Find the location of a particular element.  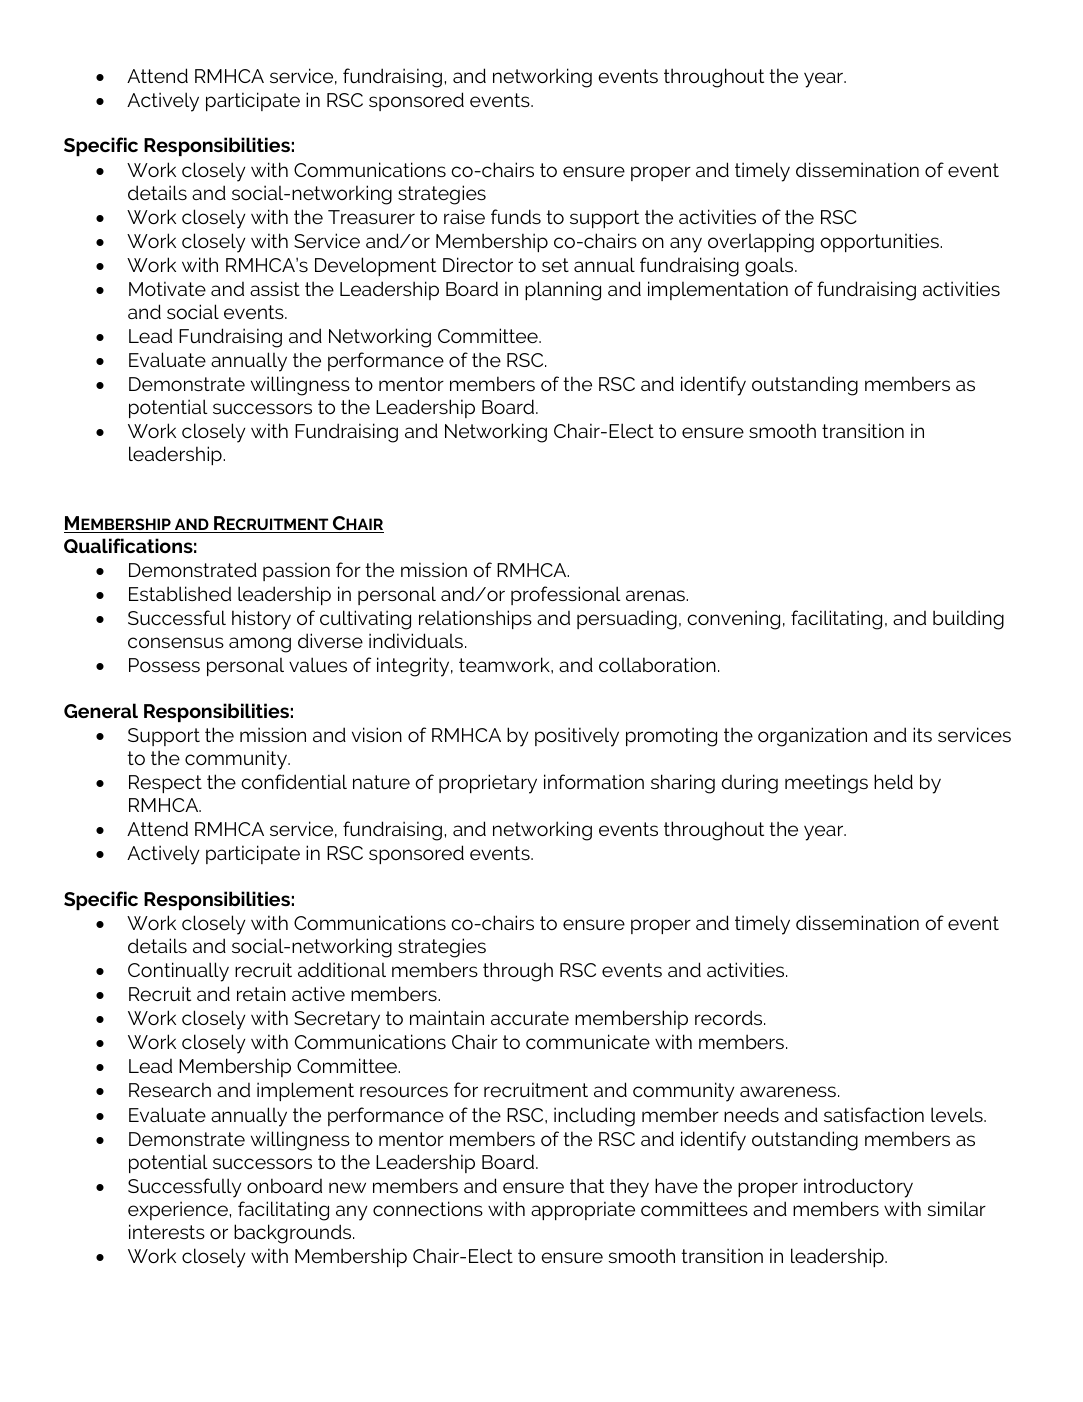

experience is located at coordinates (178, 1210).
